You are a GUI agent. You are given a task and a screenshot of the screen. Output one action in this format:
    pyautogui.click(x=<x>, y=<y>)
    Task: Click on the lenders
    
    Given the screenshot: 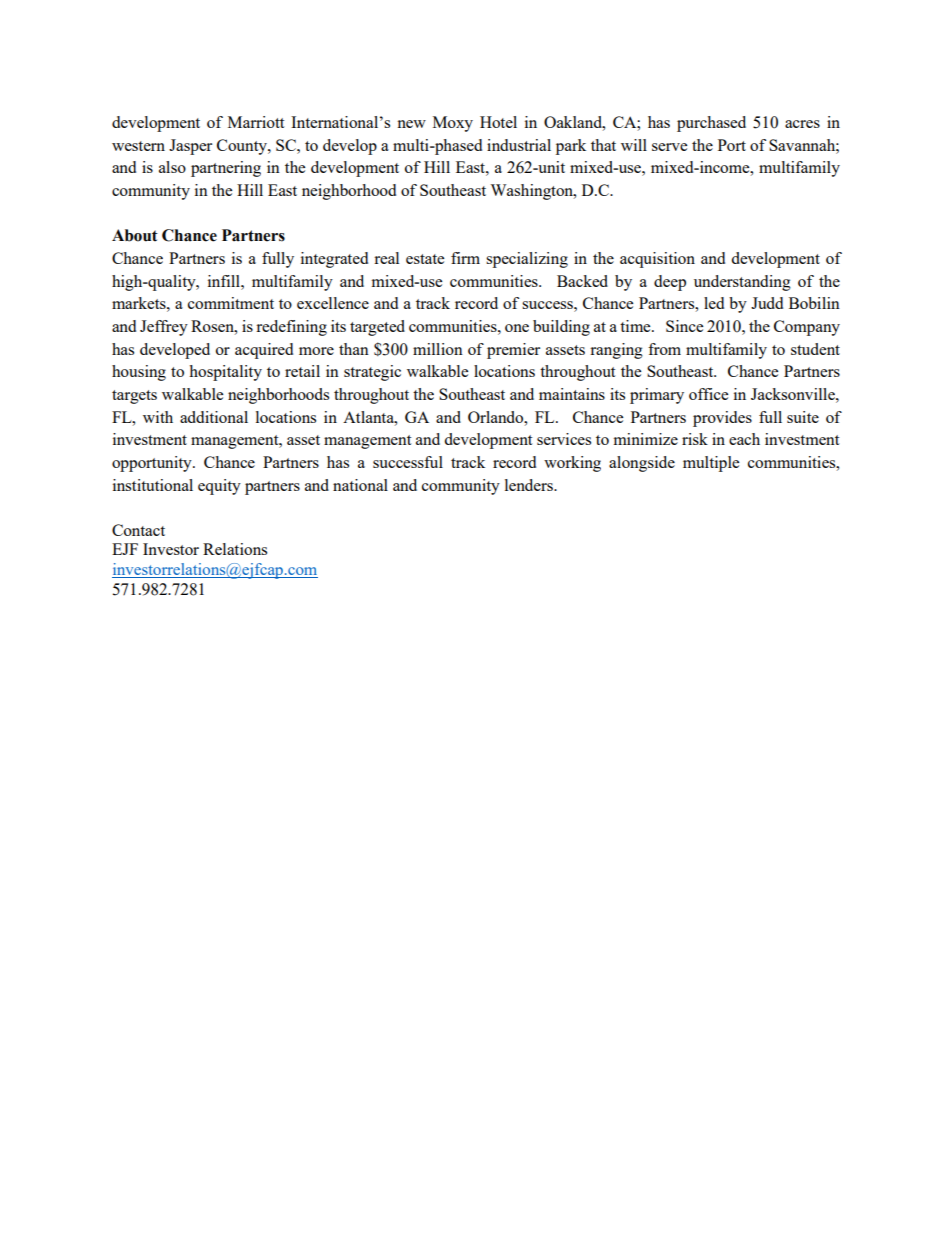 What is the action you would take?
    pyautogui.click(x=530, y=485)
